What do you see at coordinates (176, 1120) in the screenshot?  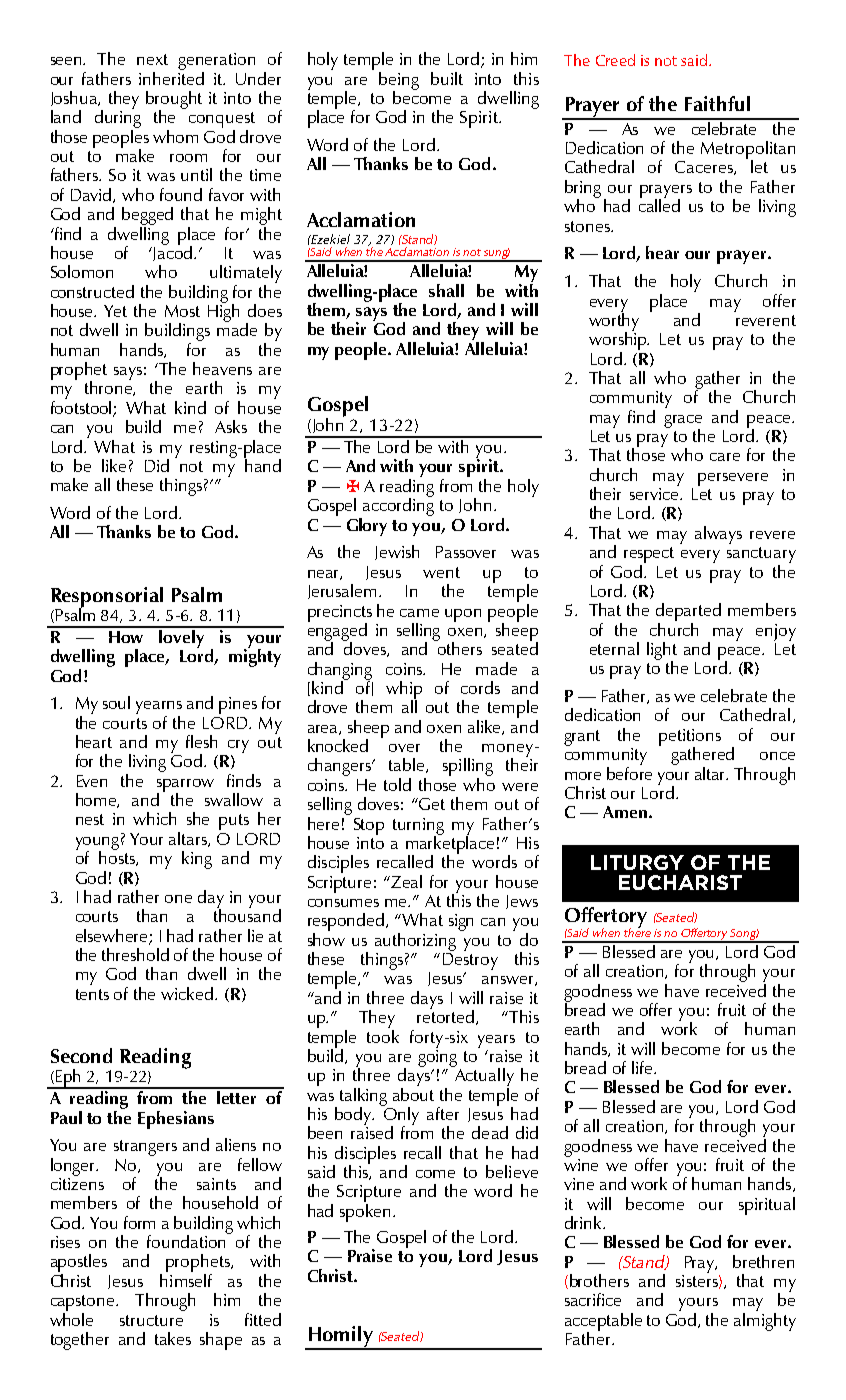 I see `Ephesians` at bounding box center [176, 1120].
